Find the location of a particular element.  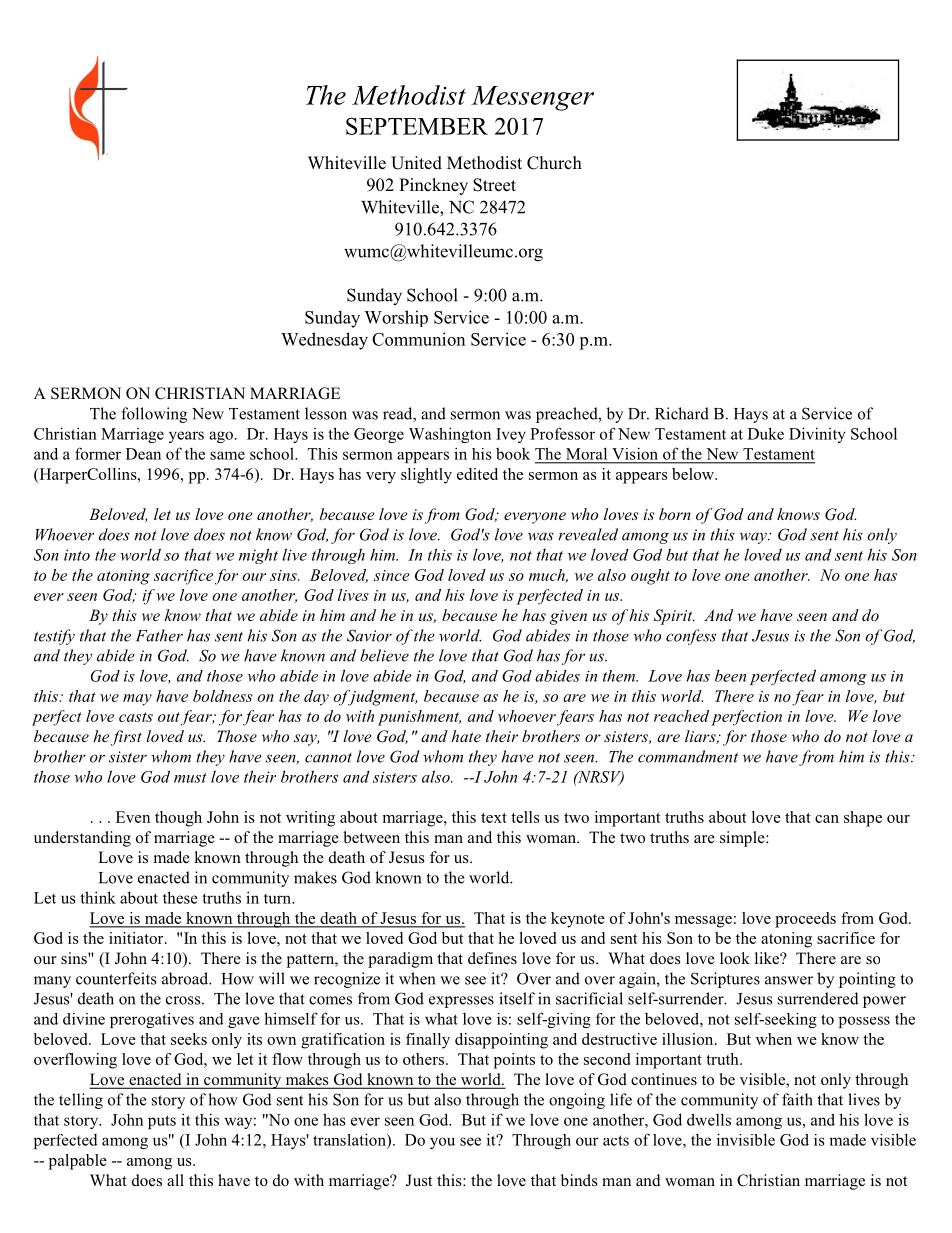

SEPTEMBER is located at coordinates (417, 126).
